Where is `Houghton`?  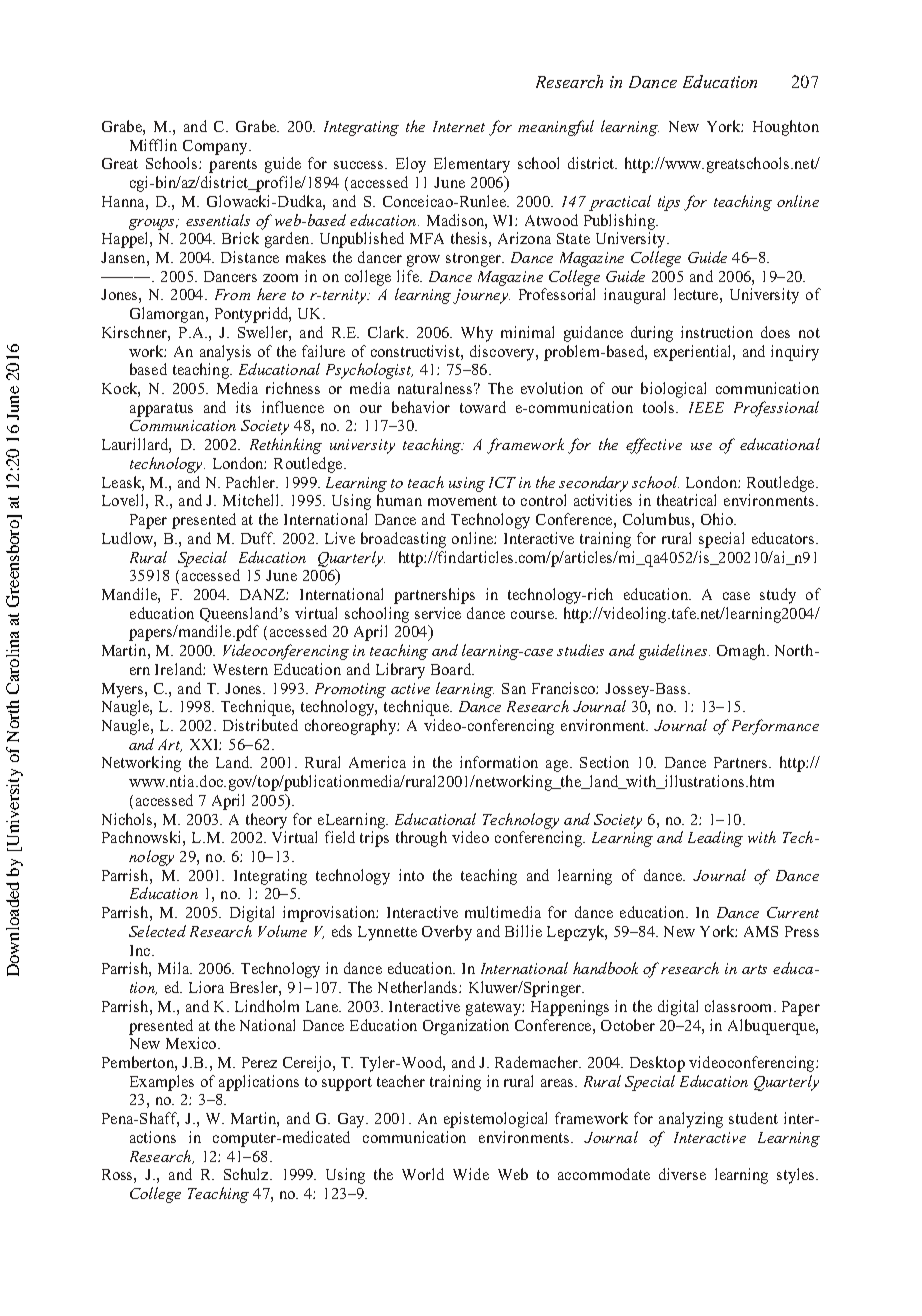 Houghton is located at coordinates (786, 128).
